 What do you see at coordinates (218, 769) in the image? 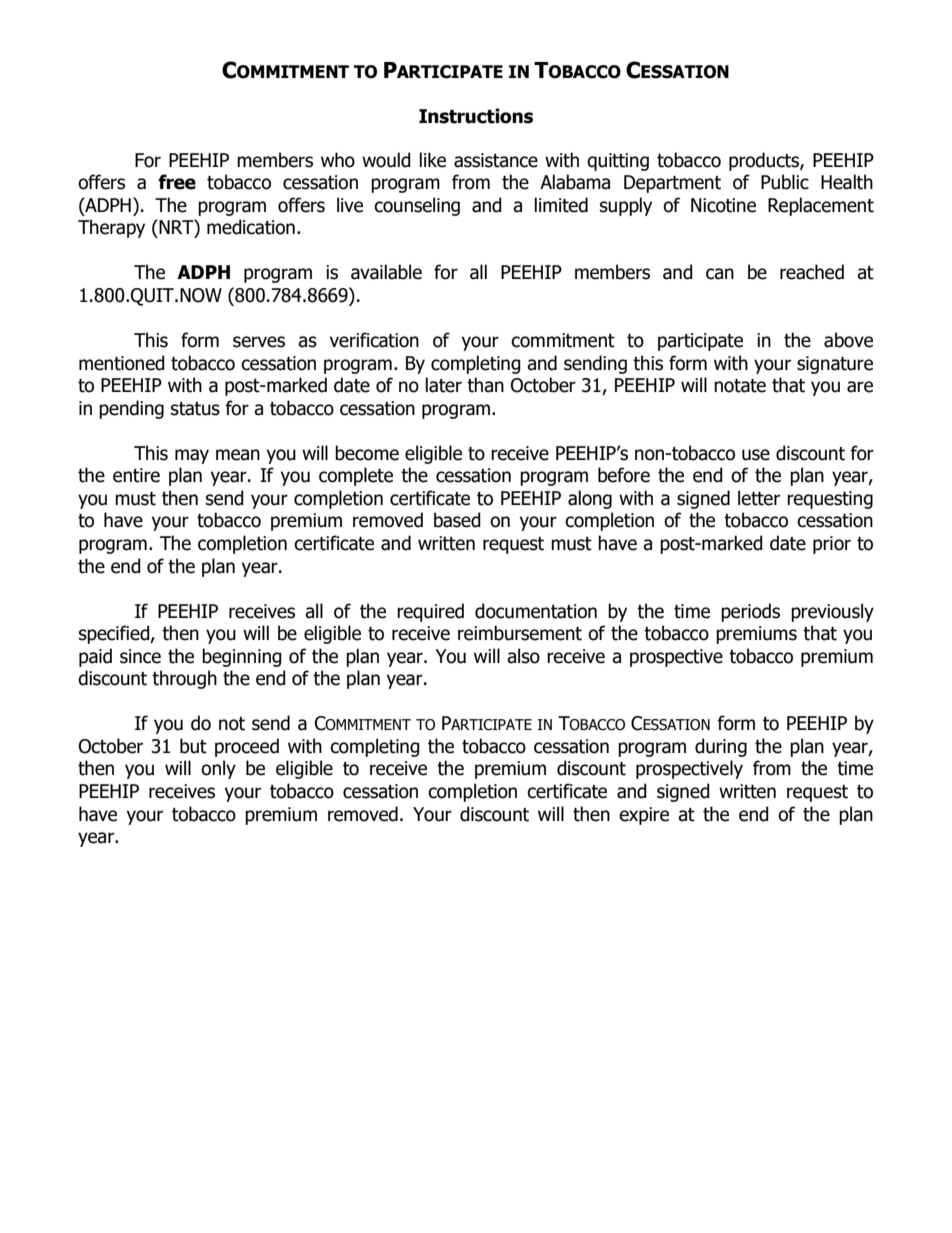
I see `only` at bounding box center [218, 769].
